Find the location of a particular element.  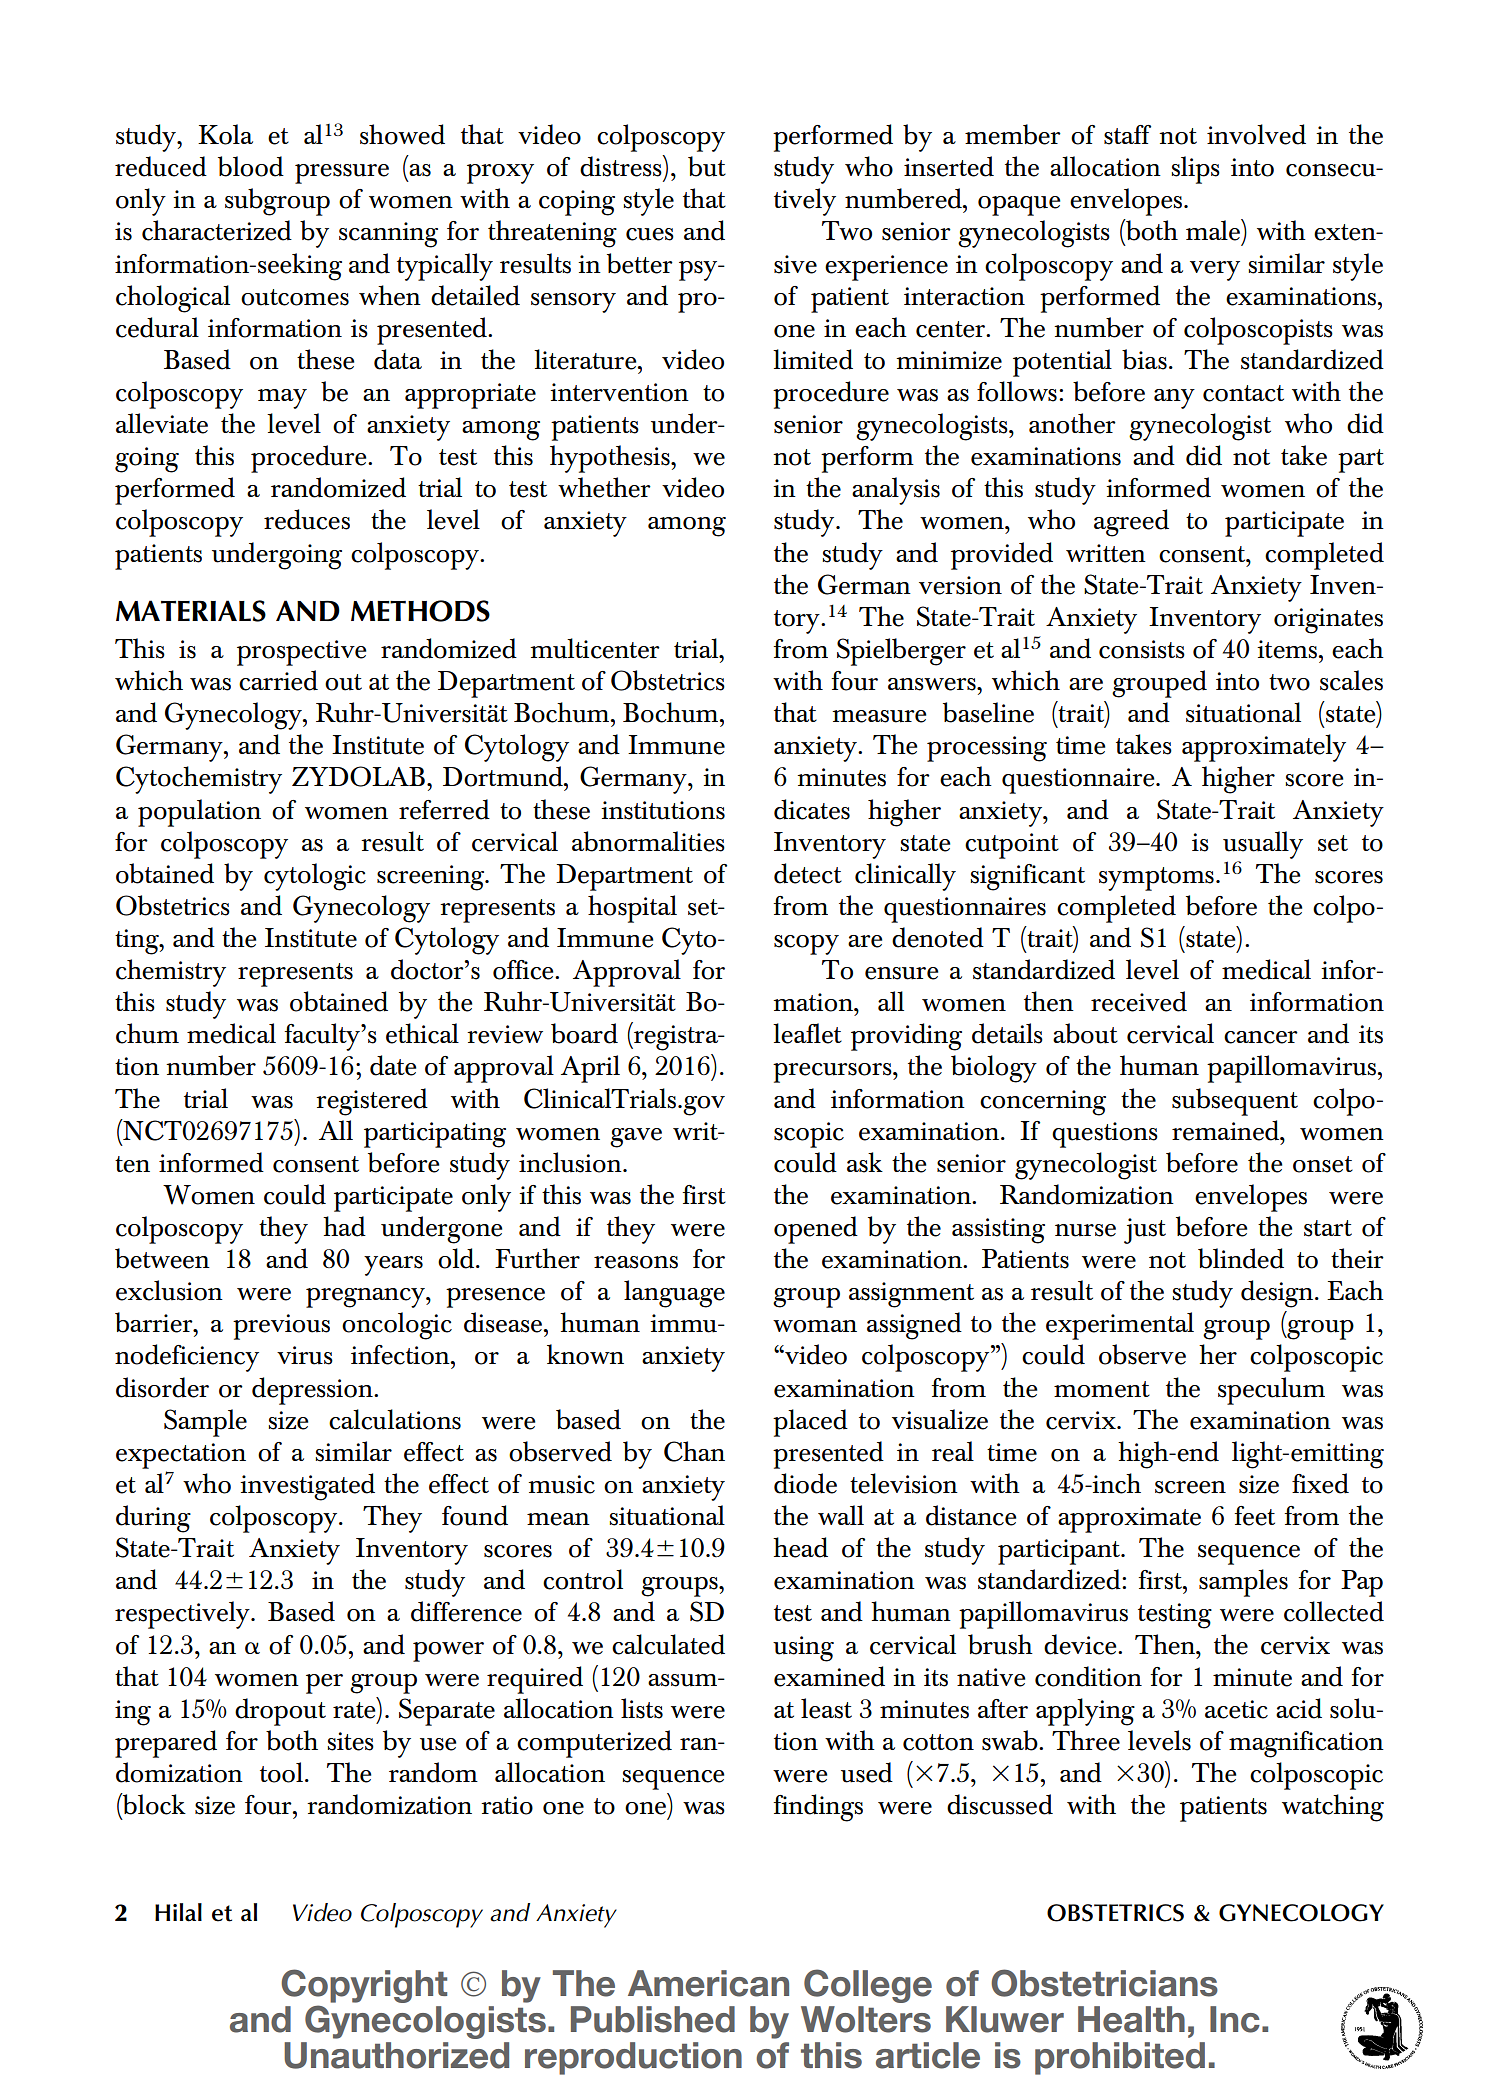

gave is located at coordinates (636, 1138).
